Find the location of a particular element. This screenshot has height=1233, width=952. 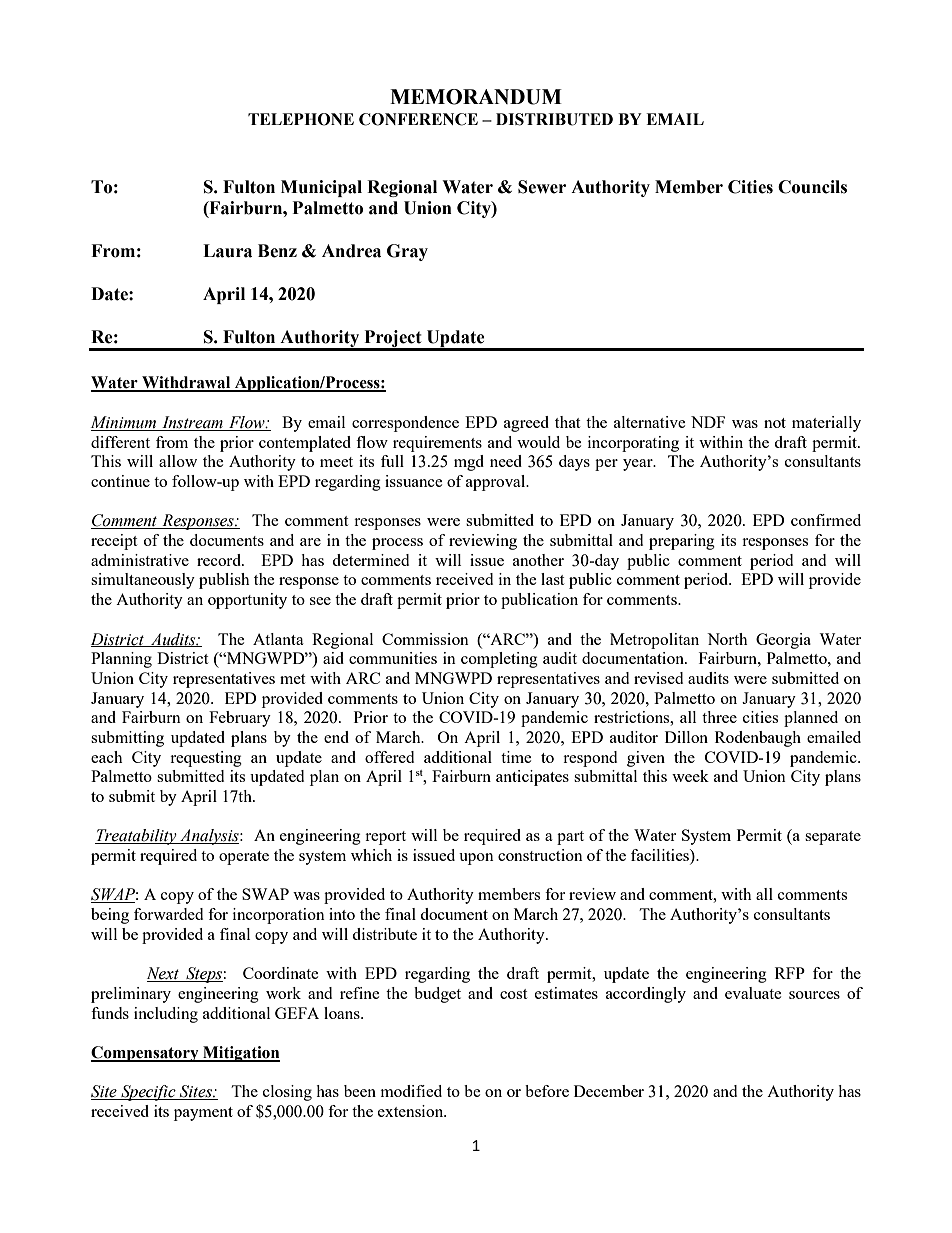

evaluate is located at coordinates (753, 993).
